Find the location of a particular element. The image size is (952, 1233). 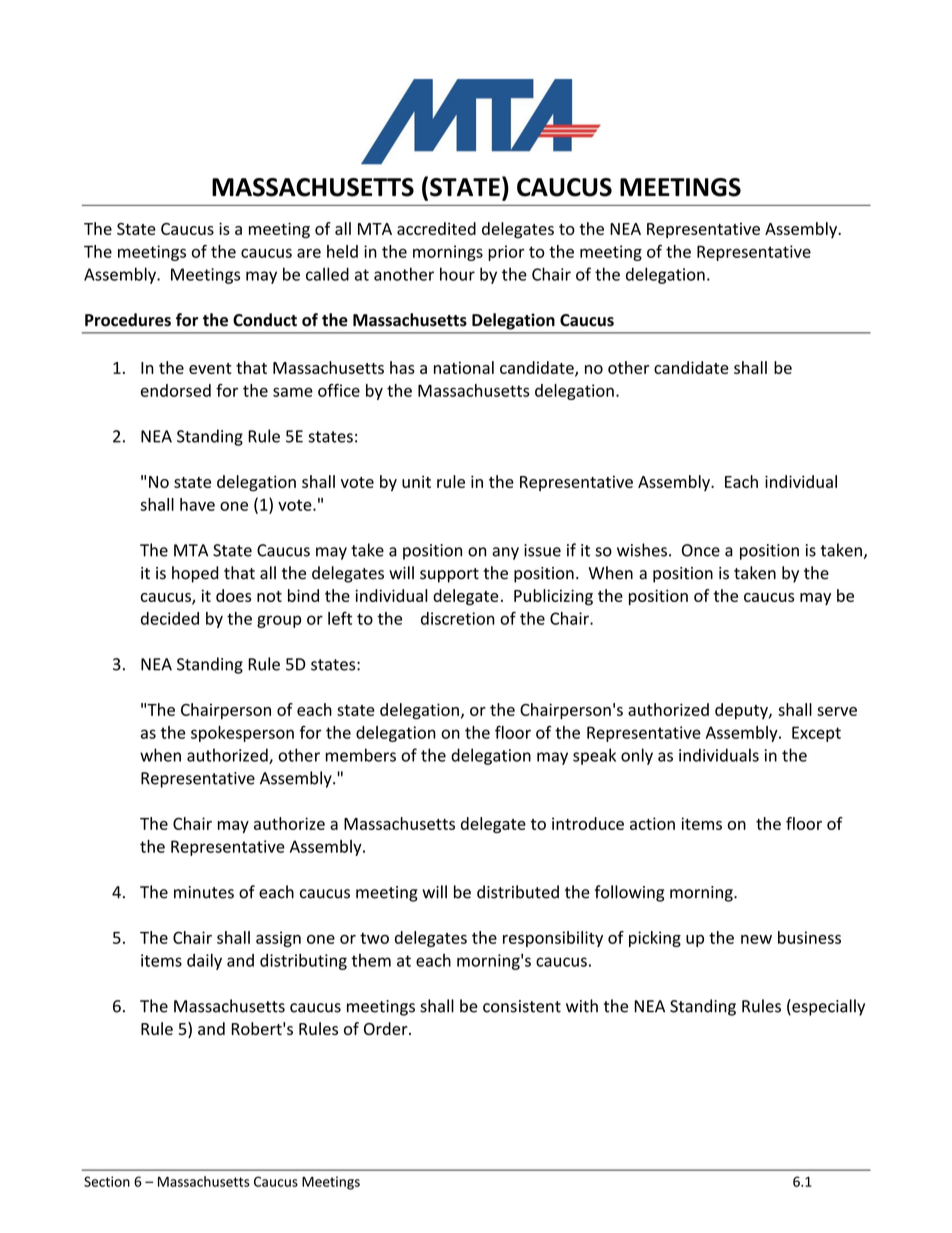

hour is located at coordinates (457, 274).
